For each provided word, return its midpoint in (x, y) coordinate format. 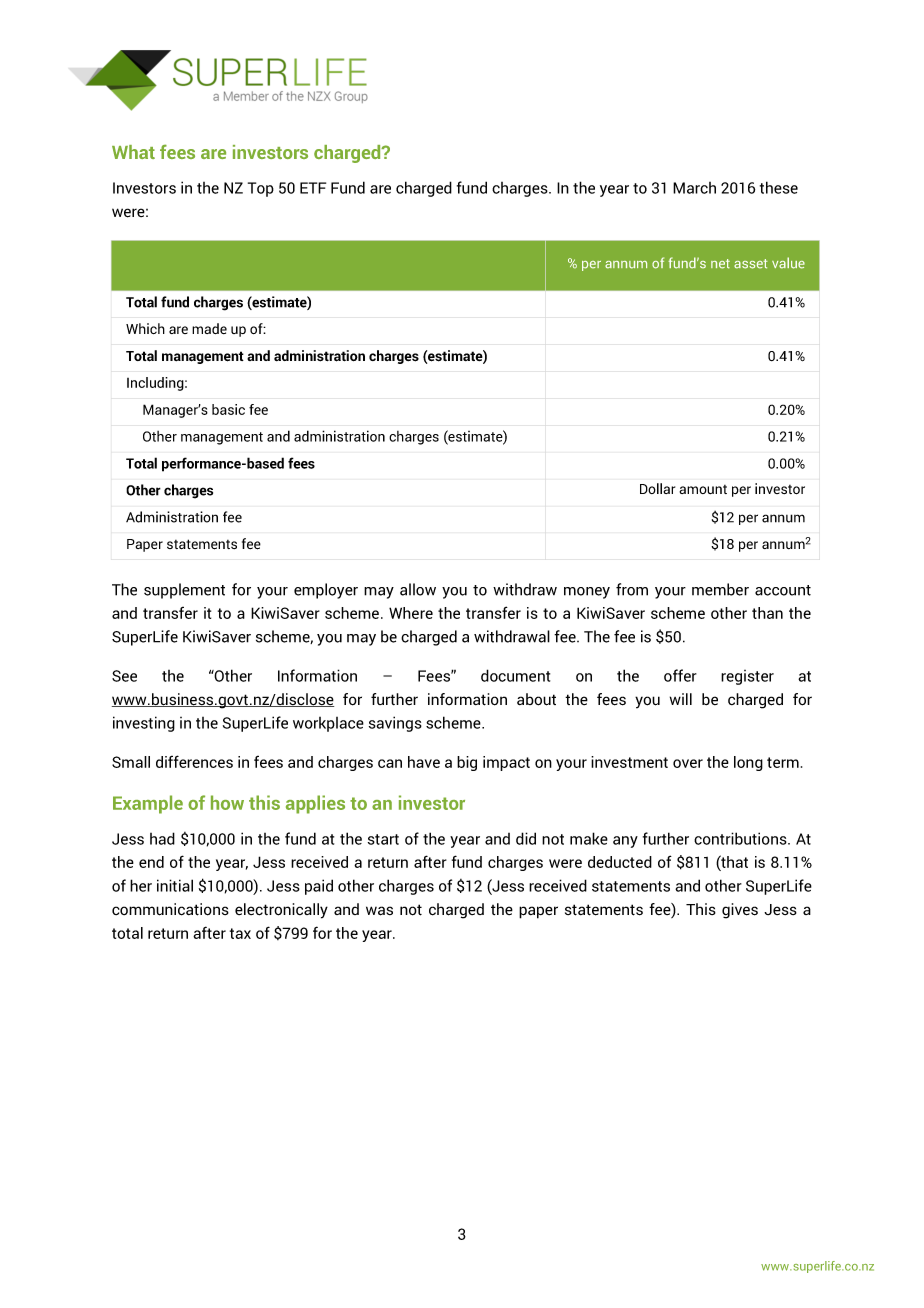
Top (261, 189)
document (515, 675)
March (694, 188)
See (124, 676)
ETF (313, 188)
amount (703, 489)
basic (228, 409)
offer (680, 675)
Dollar (657, 488)
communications (170, 909)
